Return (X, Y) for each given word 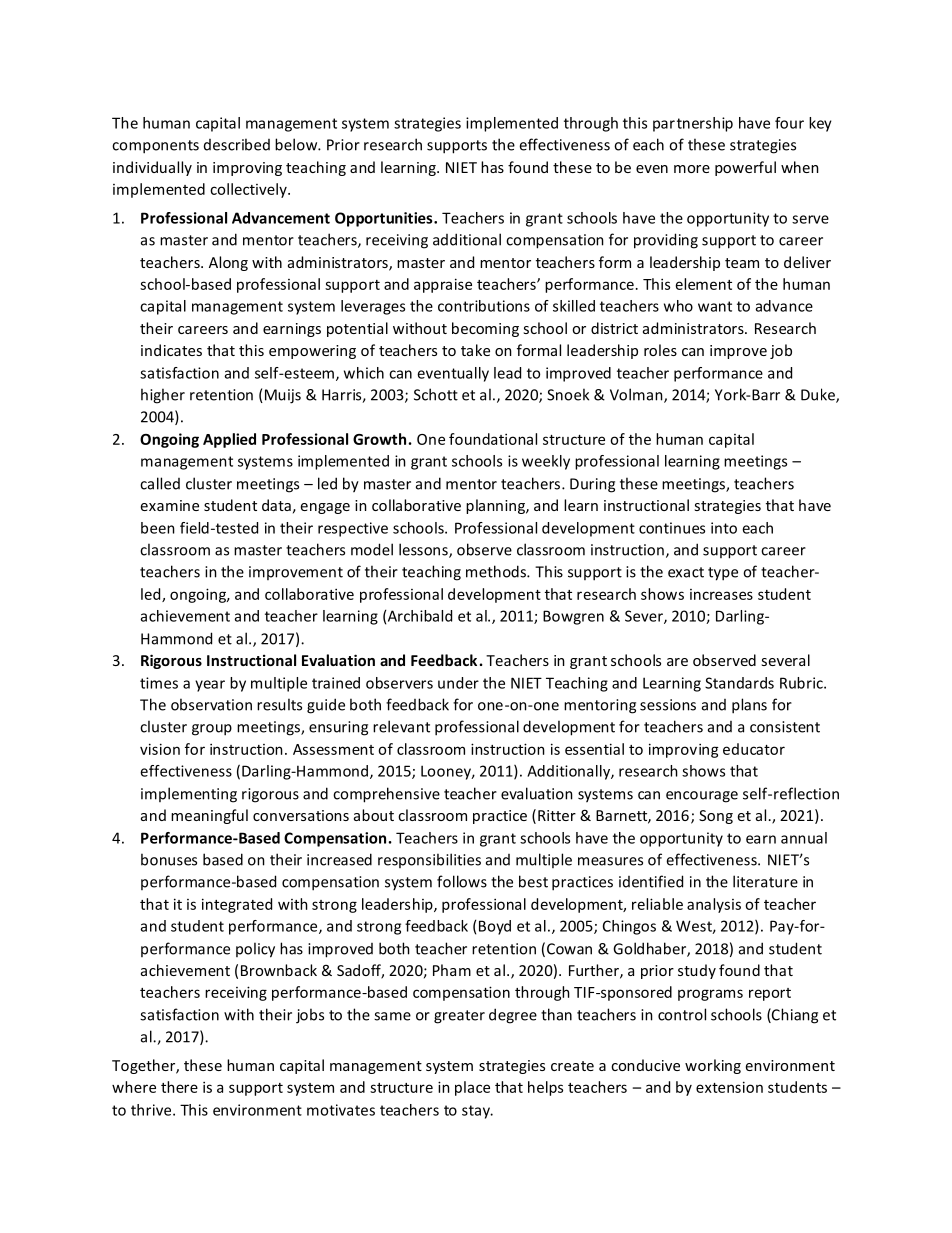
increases (721, 594)
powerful (745, 168)
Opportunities (385, 219)
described (237, 144)
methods (497, 571)
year (210, 686)
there (179, 1087)
